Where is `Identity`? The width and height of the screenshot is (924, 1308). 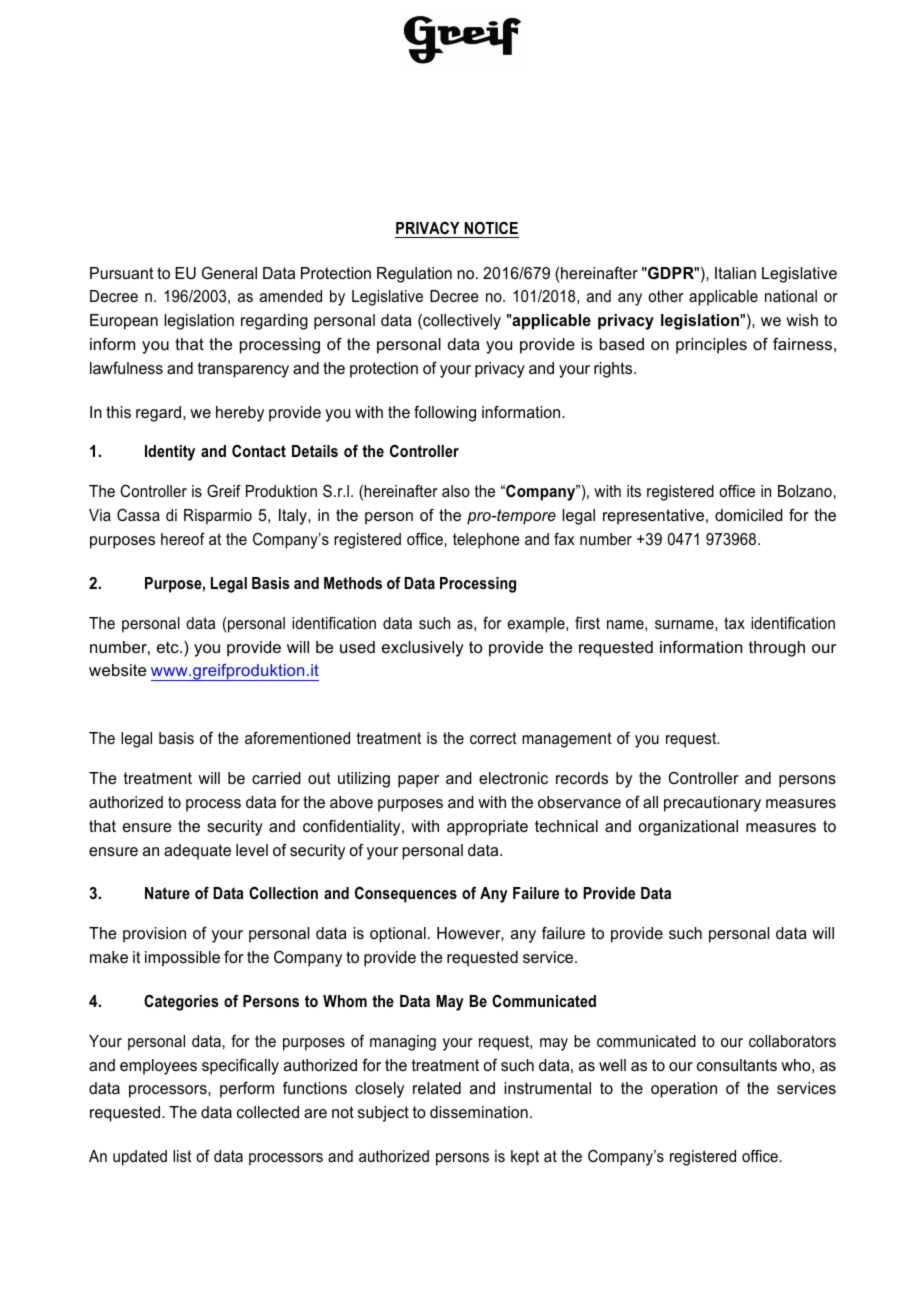
Identity is located at coordinates (170, 453).
